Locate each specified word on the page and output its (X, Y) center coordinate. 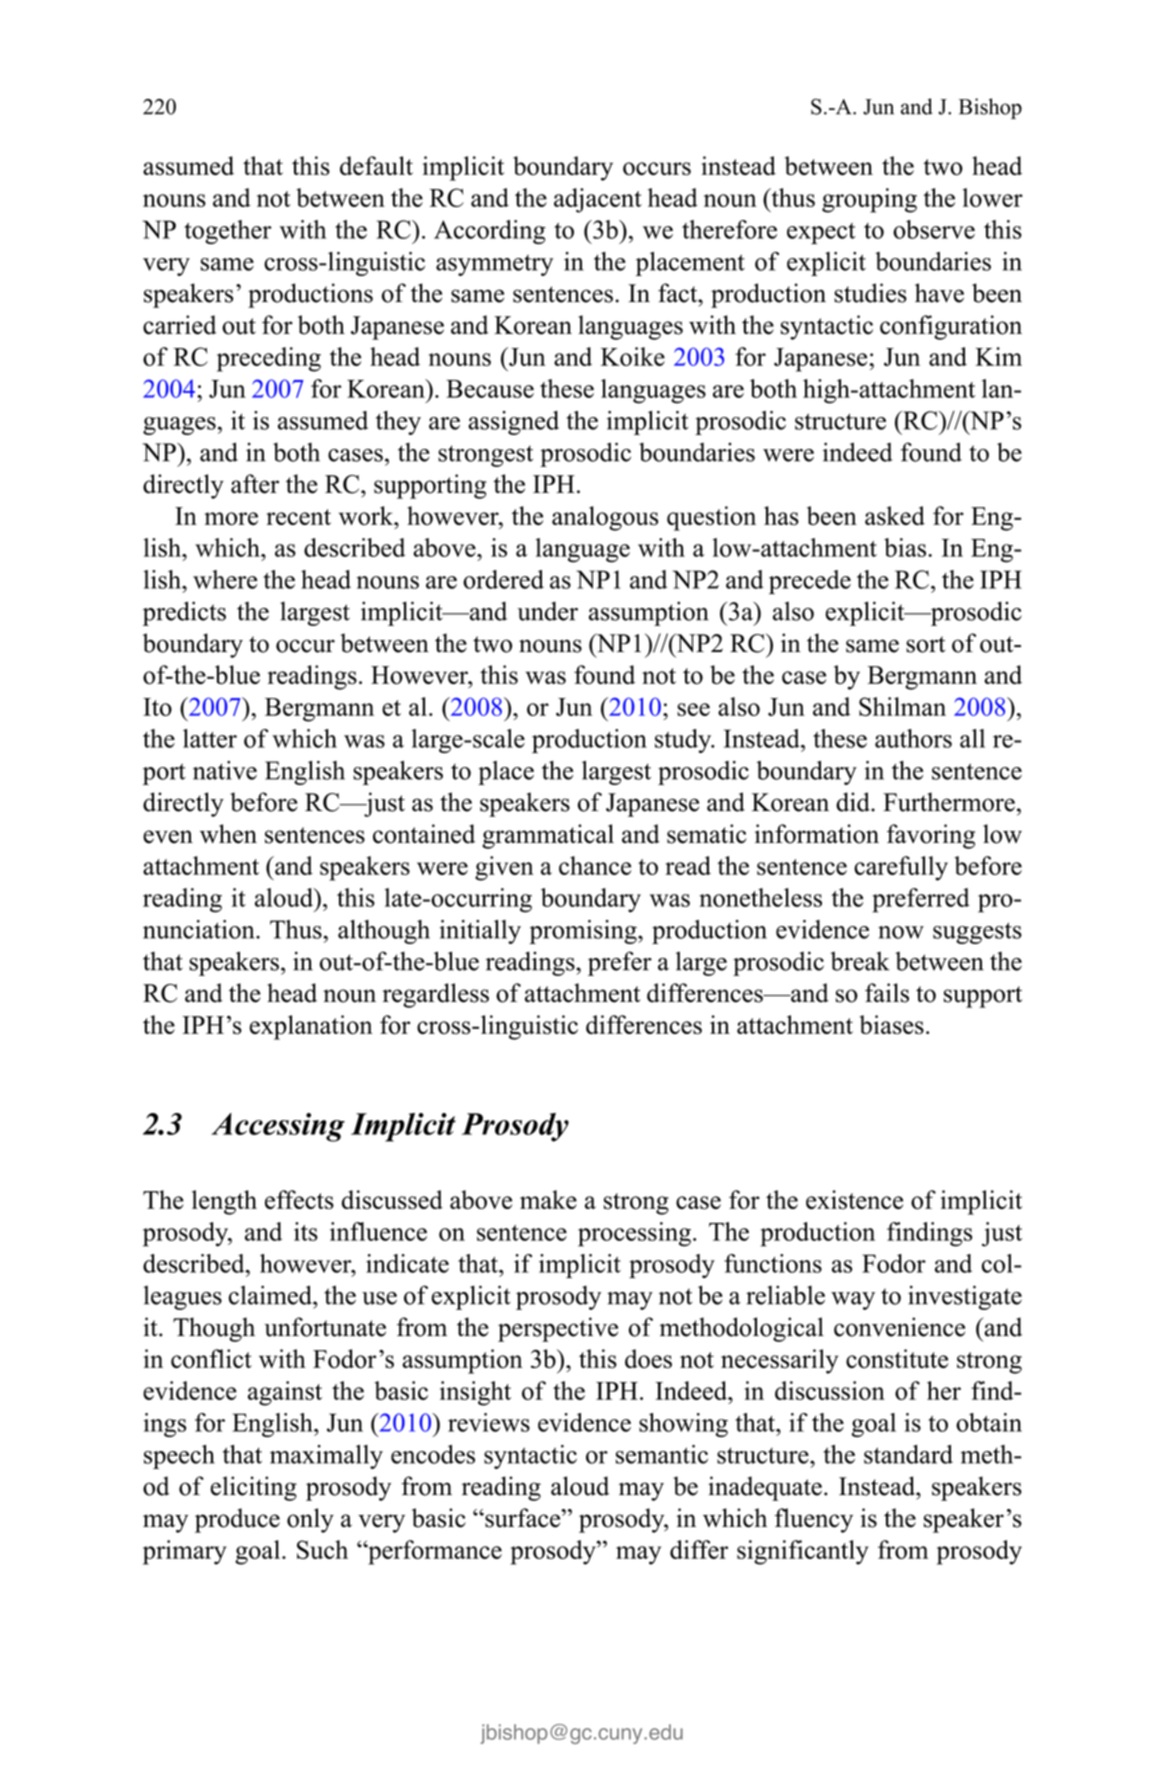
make (548, 1199)
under (547, 611)
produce (237, 1520)
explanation (311, 1027)
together (228, 232)
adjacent (598, 200)
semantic (662, 1454)
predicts (184, 613)
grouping (869, 200)
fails (887, 993)
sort (925, 644)
